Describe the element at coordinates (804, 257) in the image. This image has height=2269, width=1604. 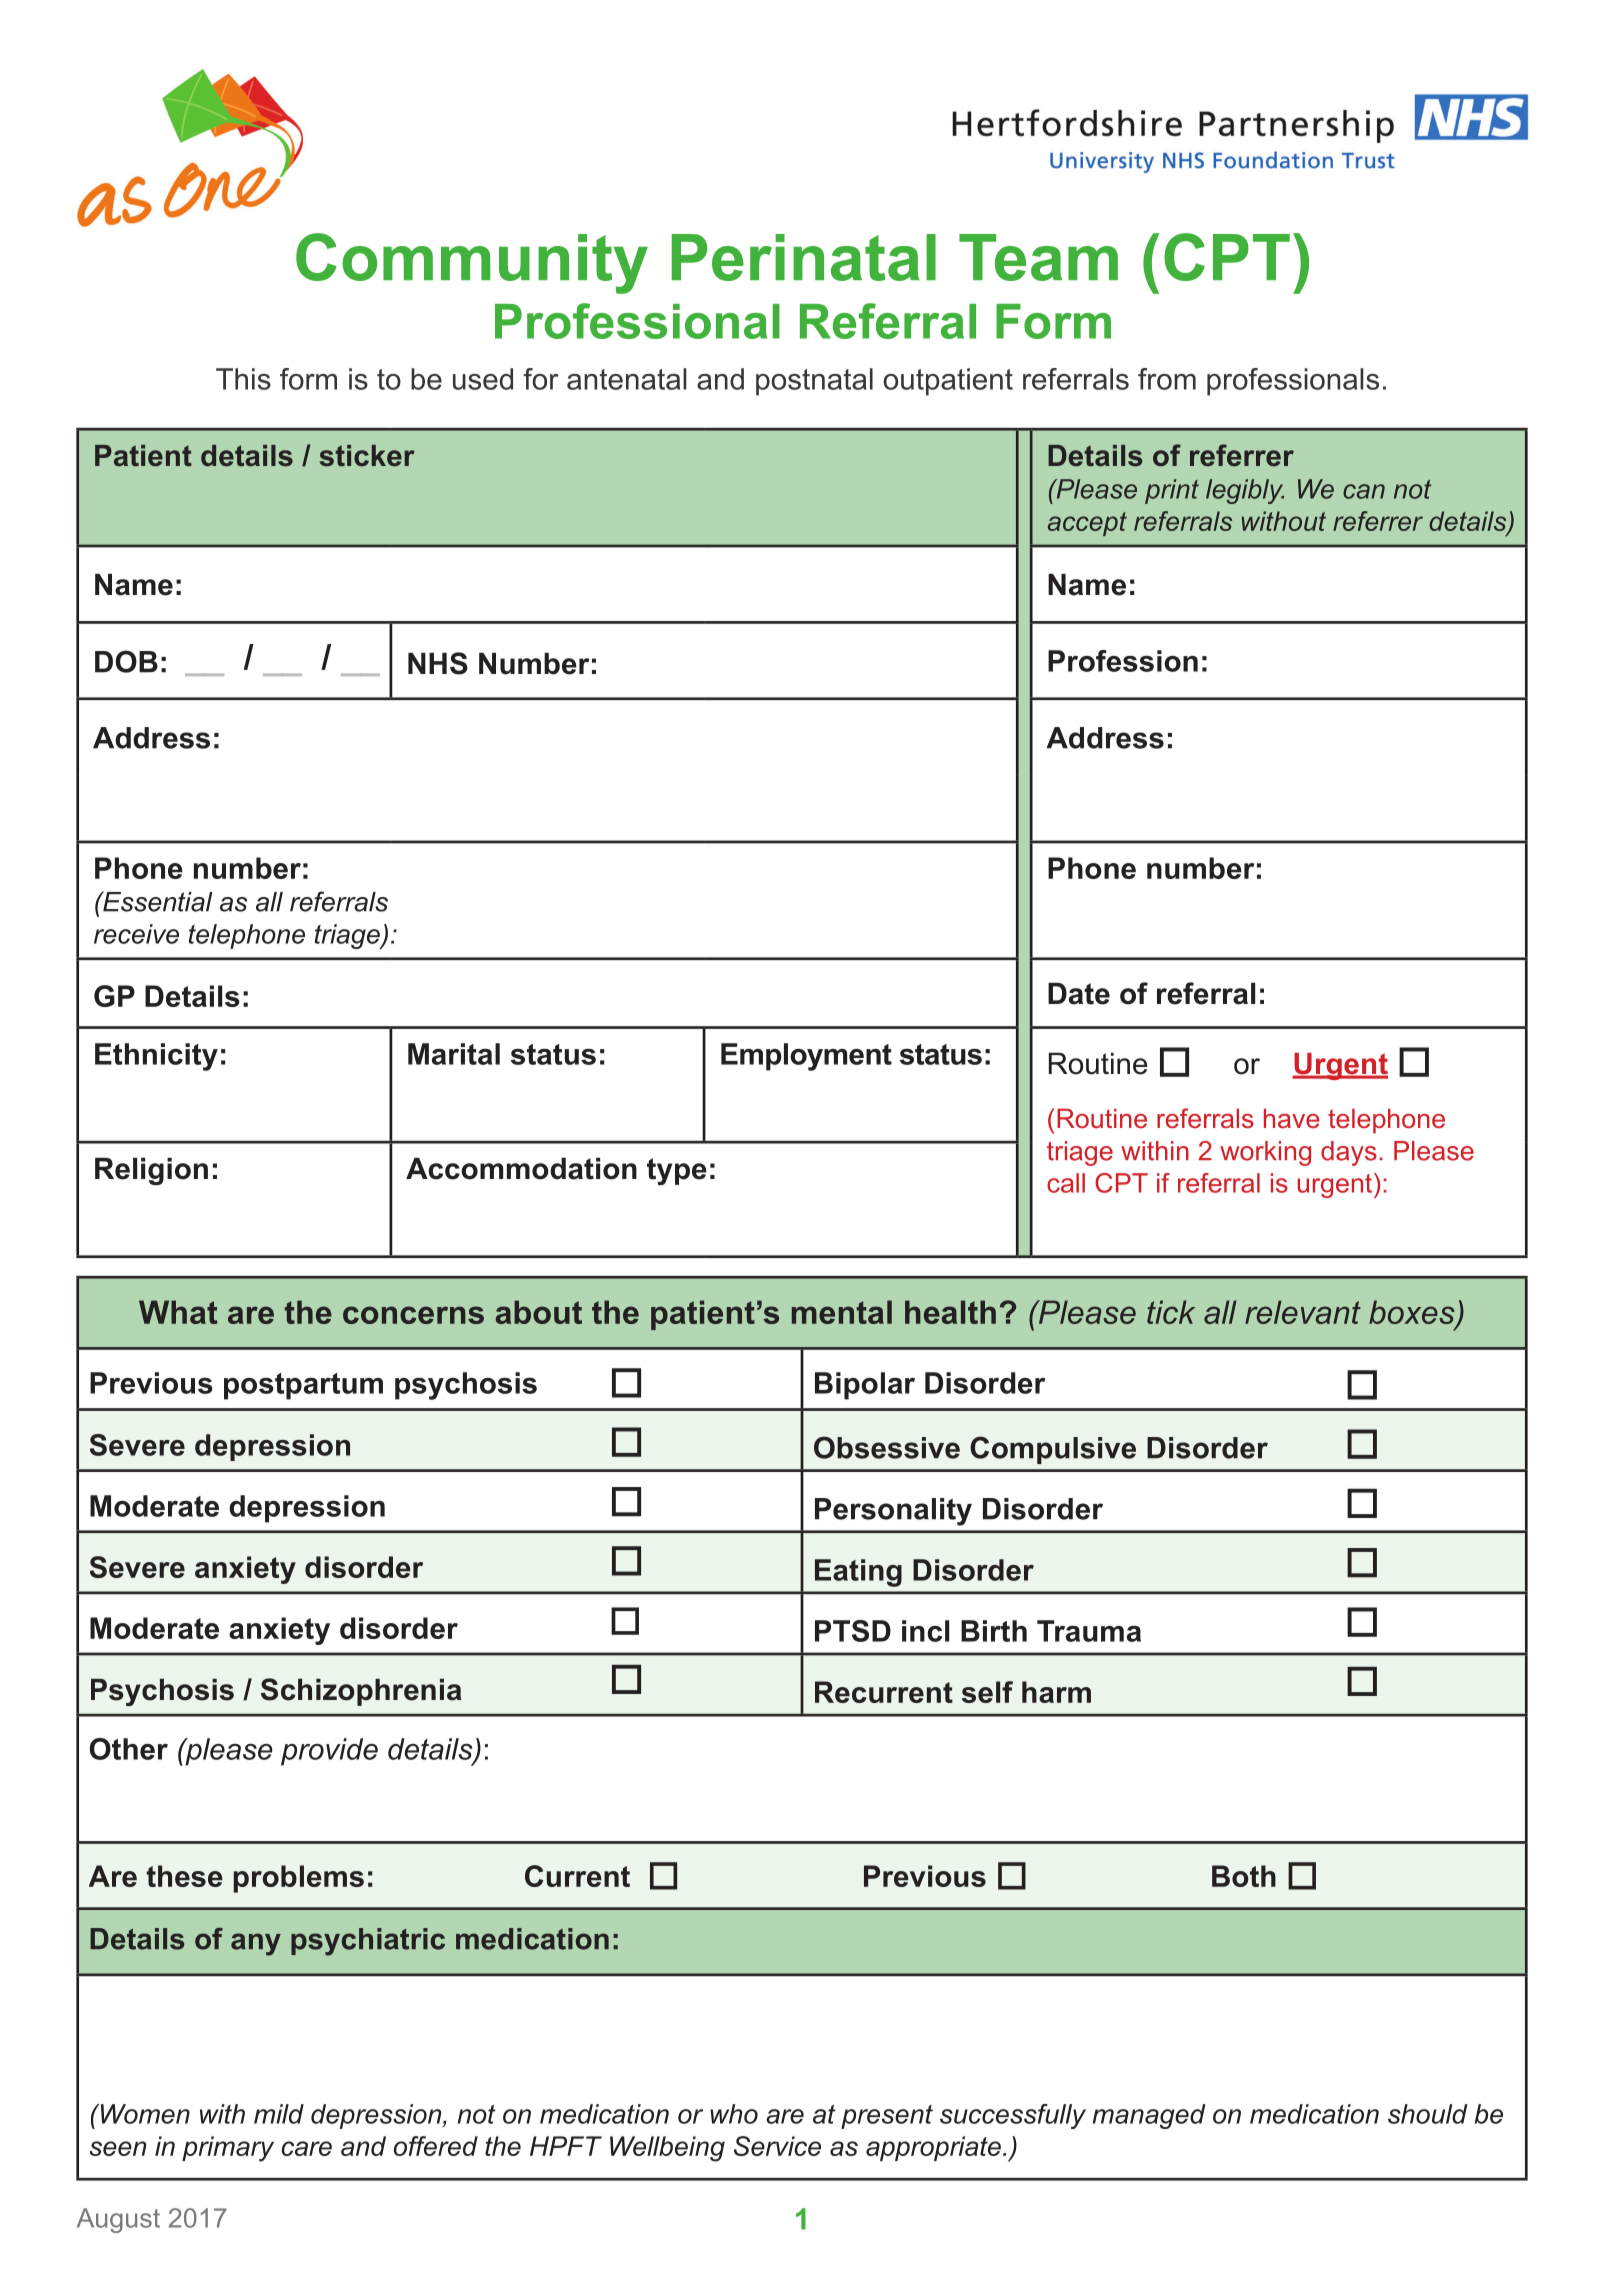
I see `Perinatal` at that location.
